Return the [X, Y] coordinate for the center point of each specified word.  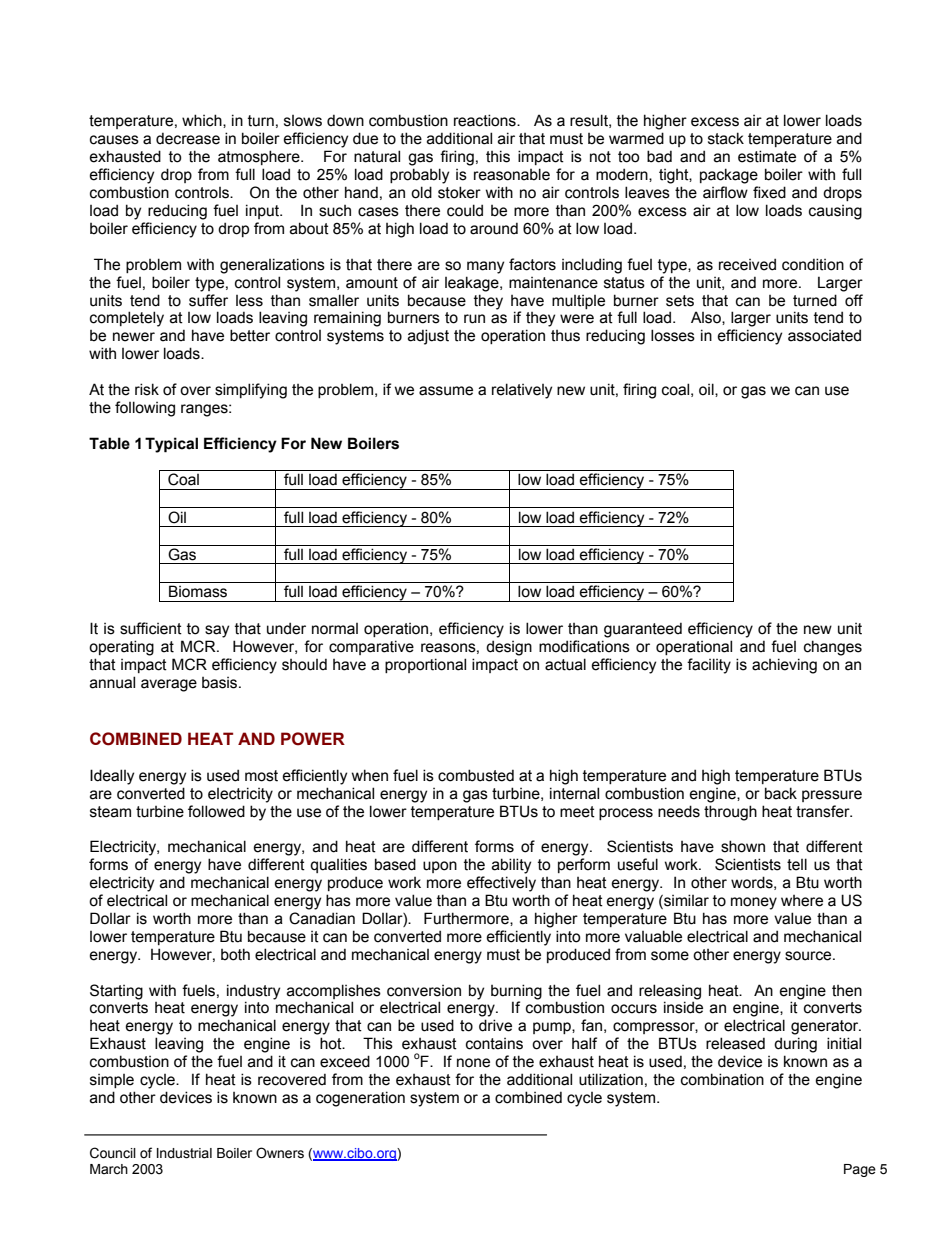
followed [216, 811]
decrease [188, 138]
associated [824, 335]
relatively [522, 391]
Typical [171, 445]
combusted [476, 775]
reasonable [512, 174]
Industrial [184, 1153]
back [781, 793]
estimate [767, 156]
